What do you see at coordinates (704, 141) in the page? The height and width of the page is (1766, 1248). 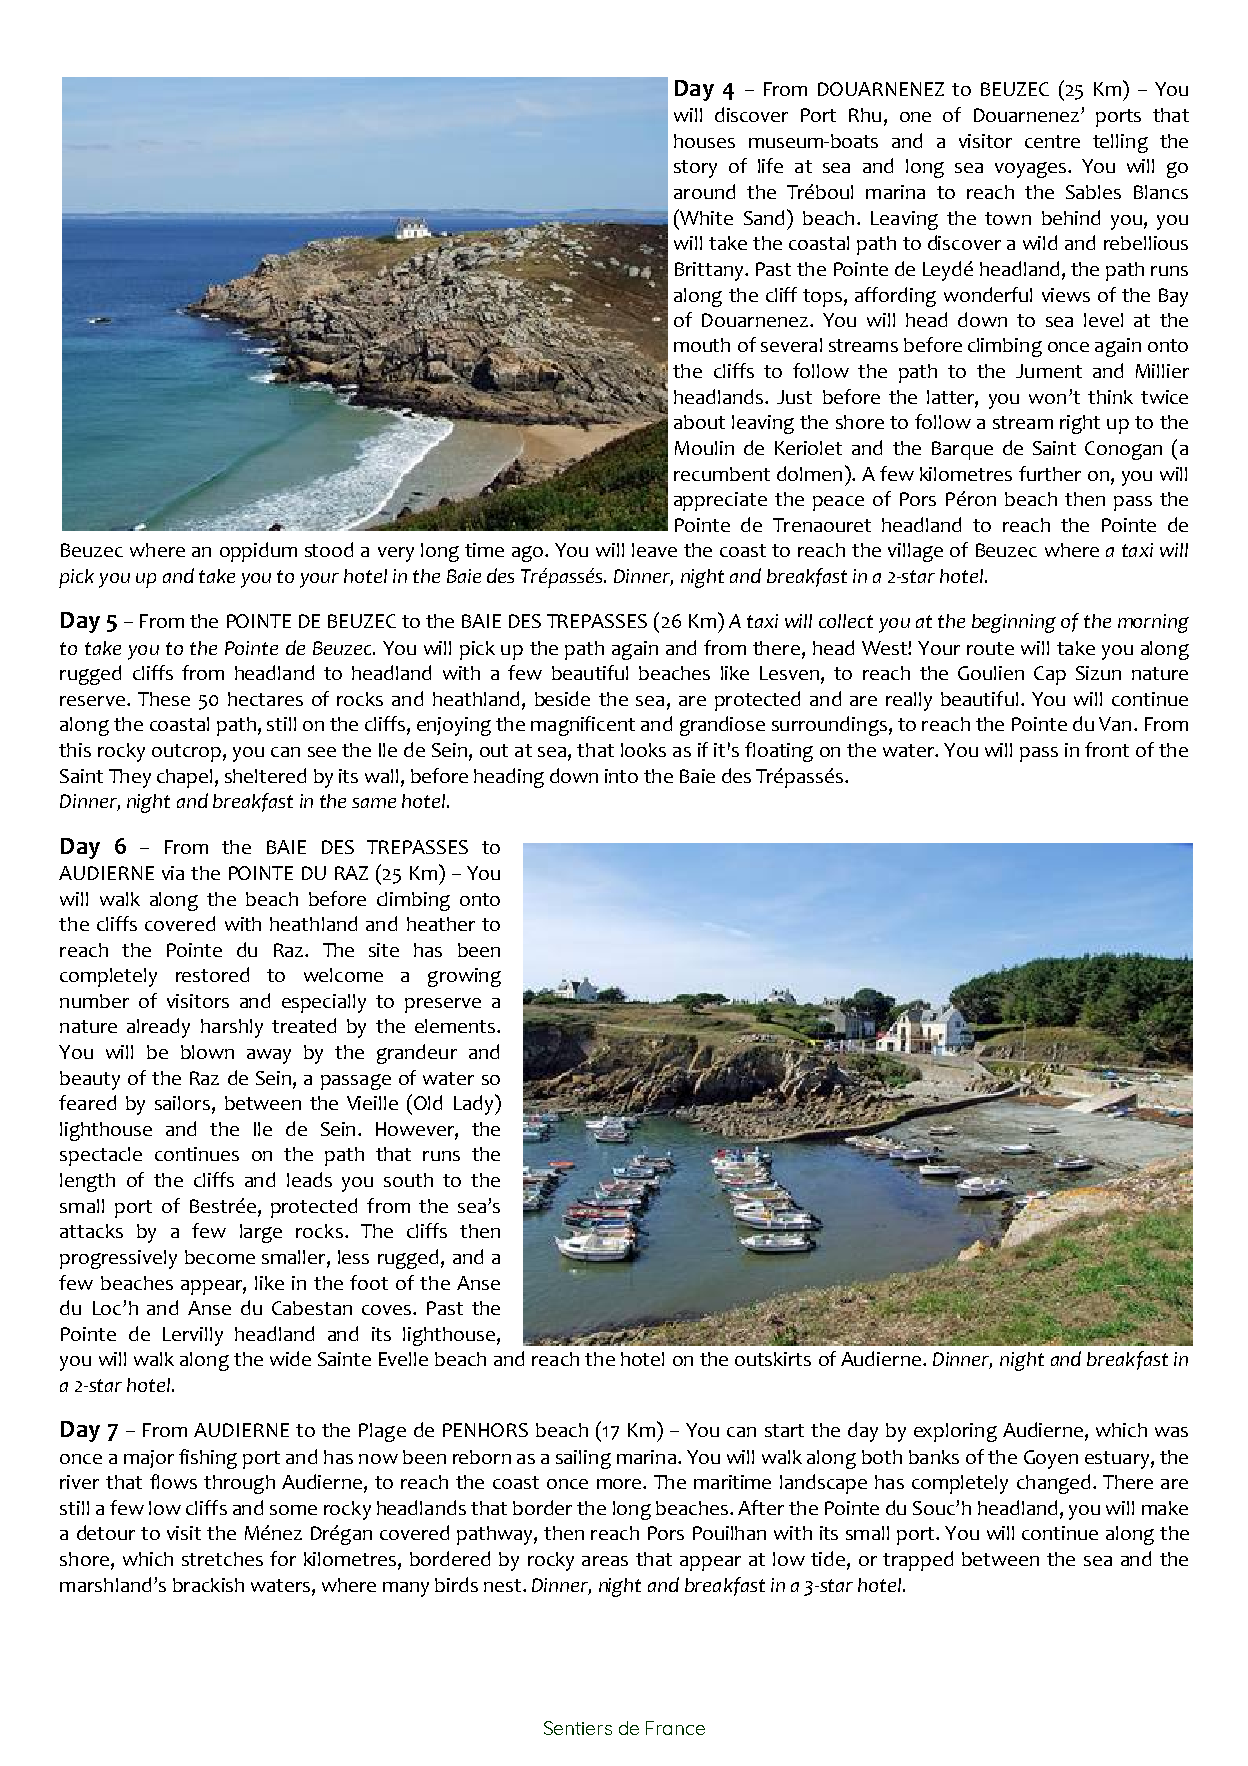 I see `houses` at bounding box center [704, 141].
